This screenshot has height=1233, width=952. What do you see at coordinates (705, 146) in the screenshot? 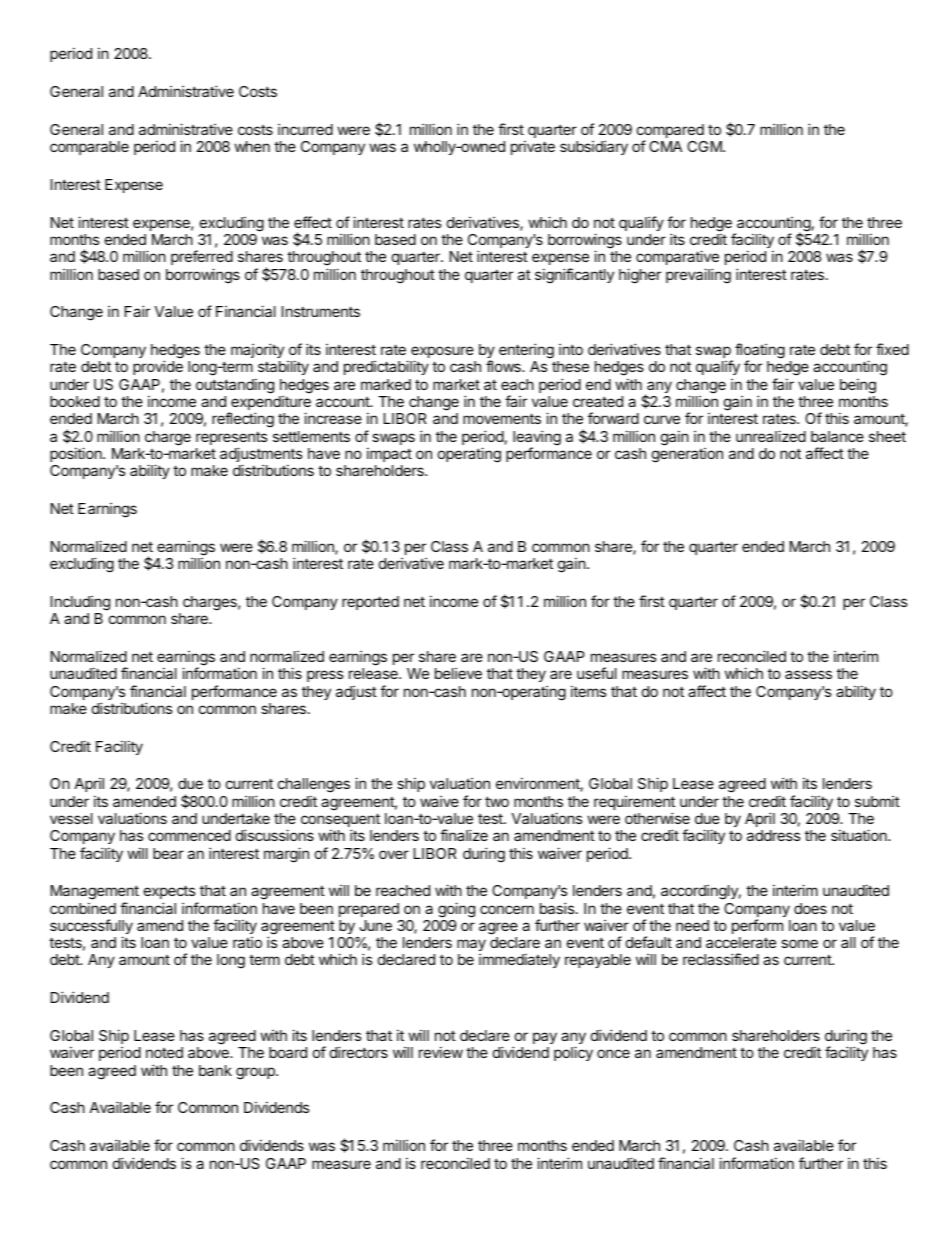
I see `CGM` at bounding box center [705, 146].
